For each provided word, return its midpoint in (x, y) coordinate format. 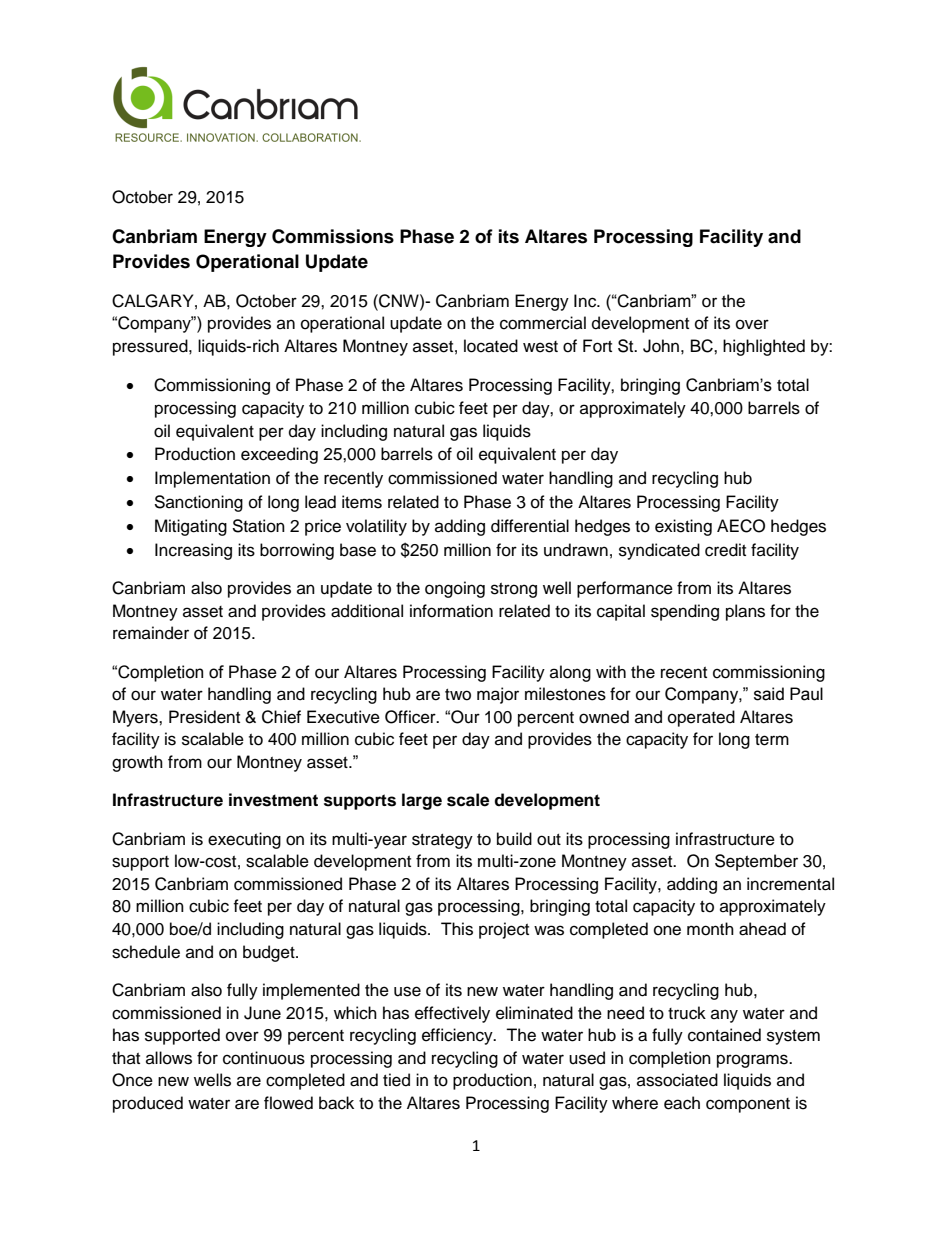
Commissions (333, 236)
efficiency (458, 1036)
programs (753, 1061)
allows (169, 1058)
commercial (543, 323)
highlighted (764, 347)
